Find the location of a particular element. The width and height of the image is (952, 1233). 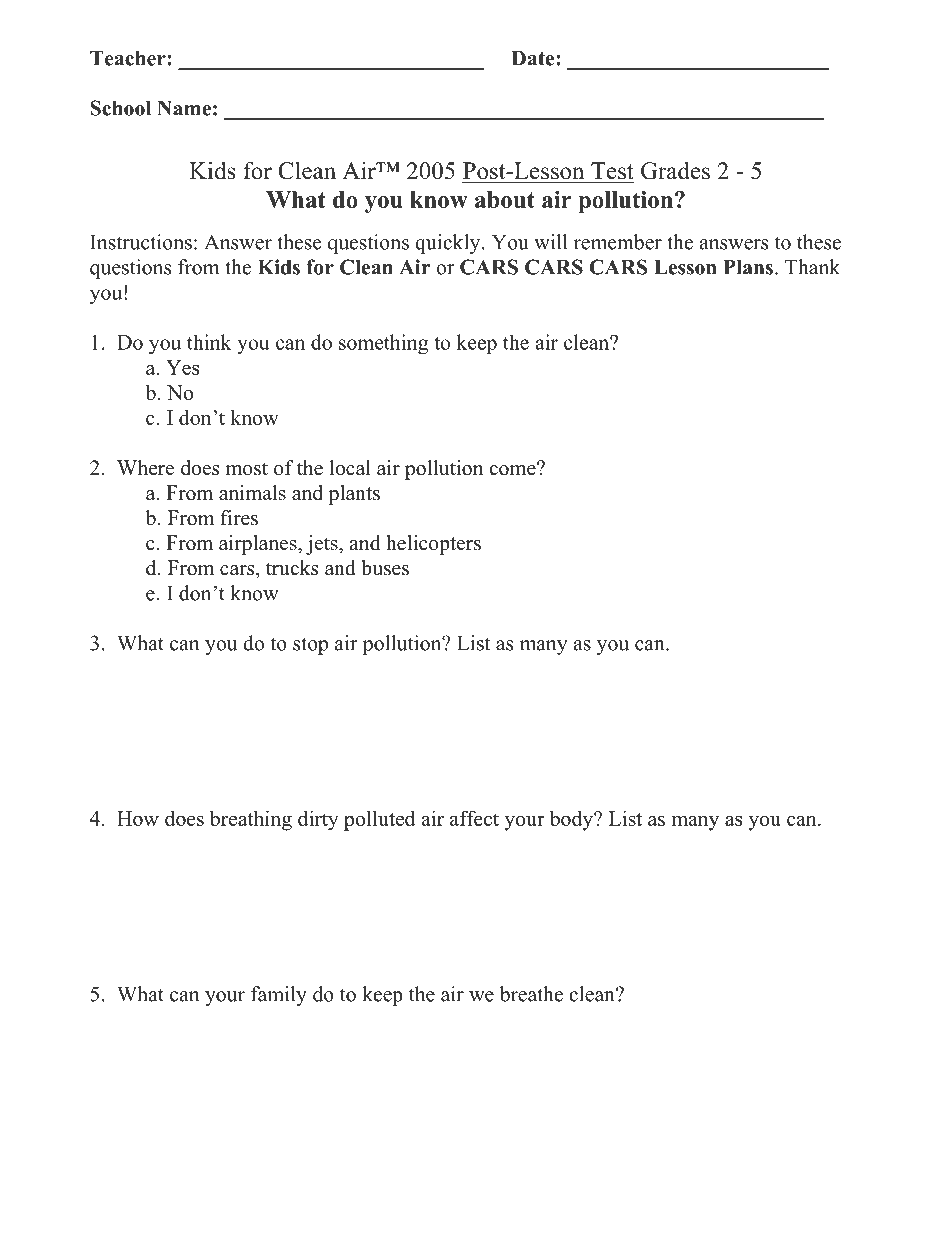

family is located at coordinates (279, 996).
